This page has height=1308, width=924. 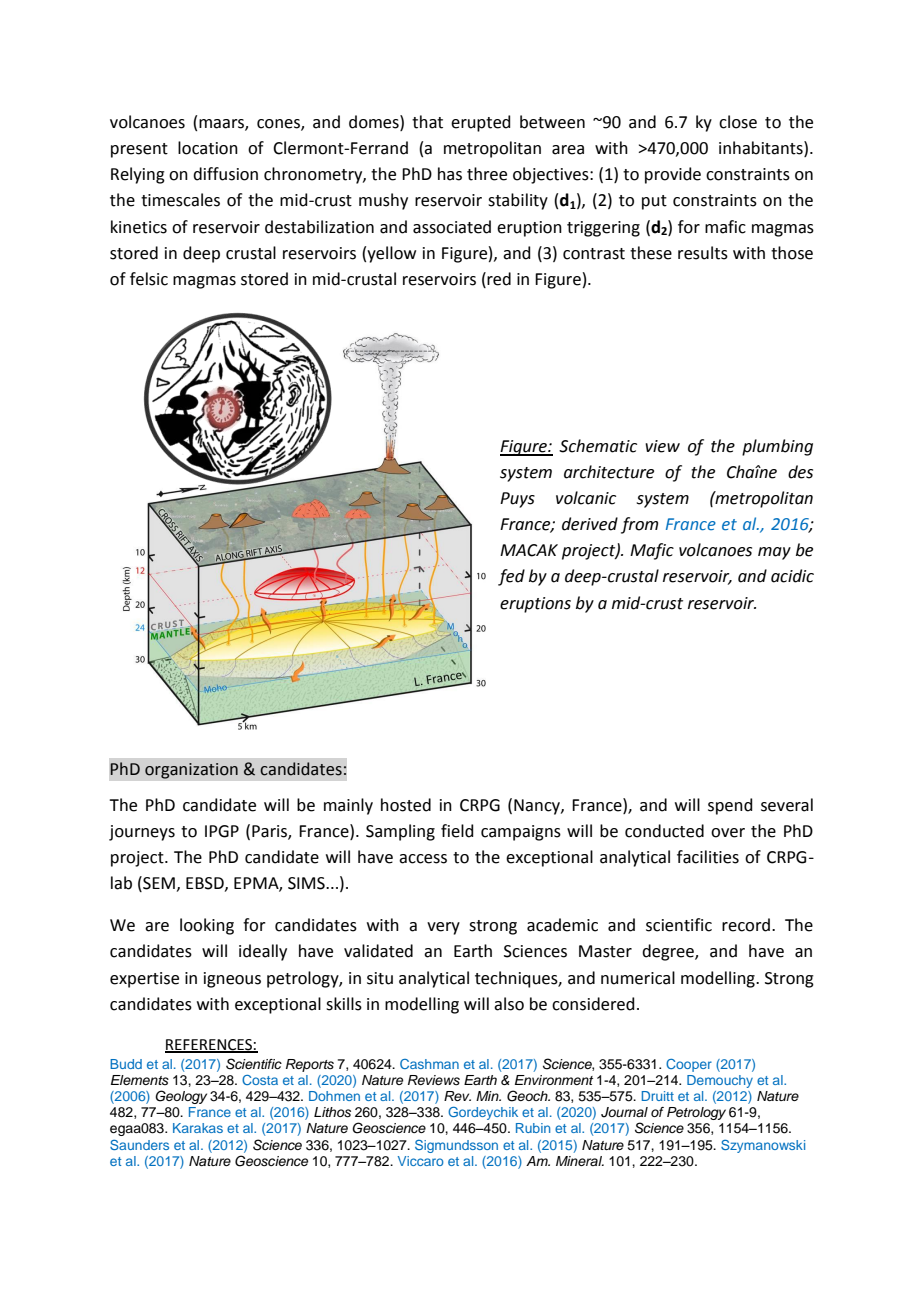 I want to click on Rubin, so click(x=533, y=1128).
